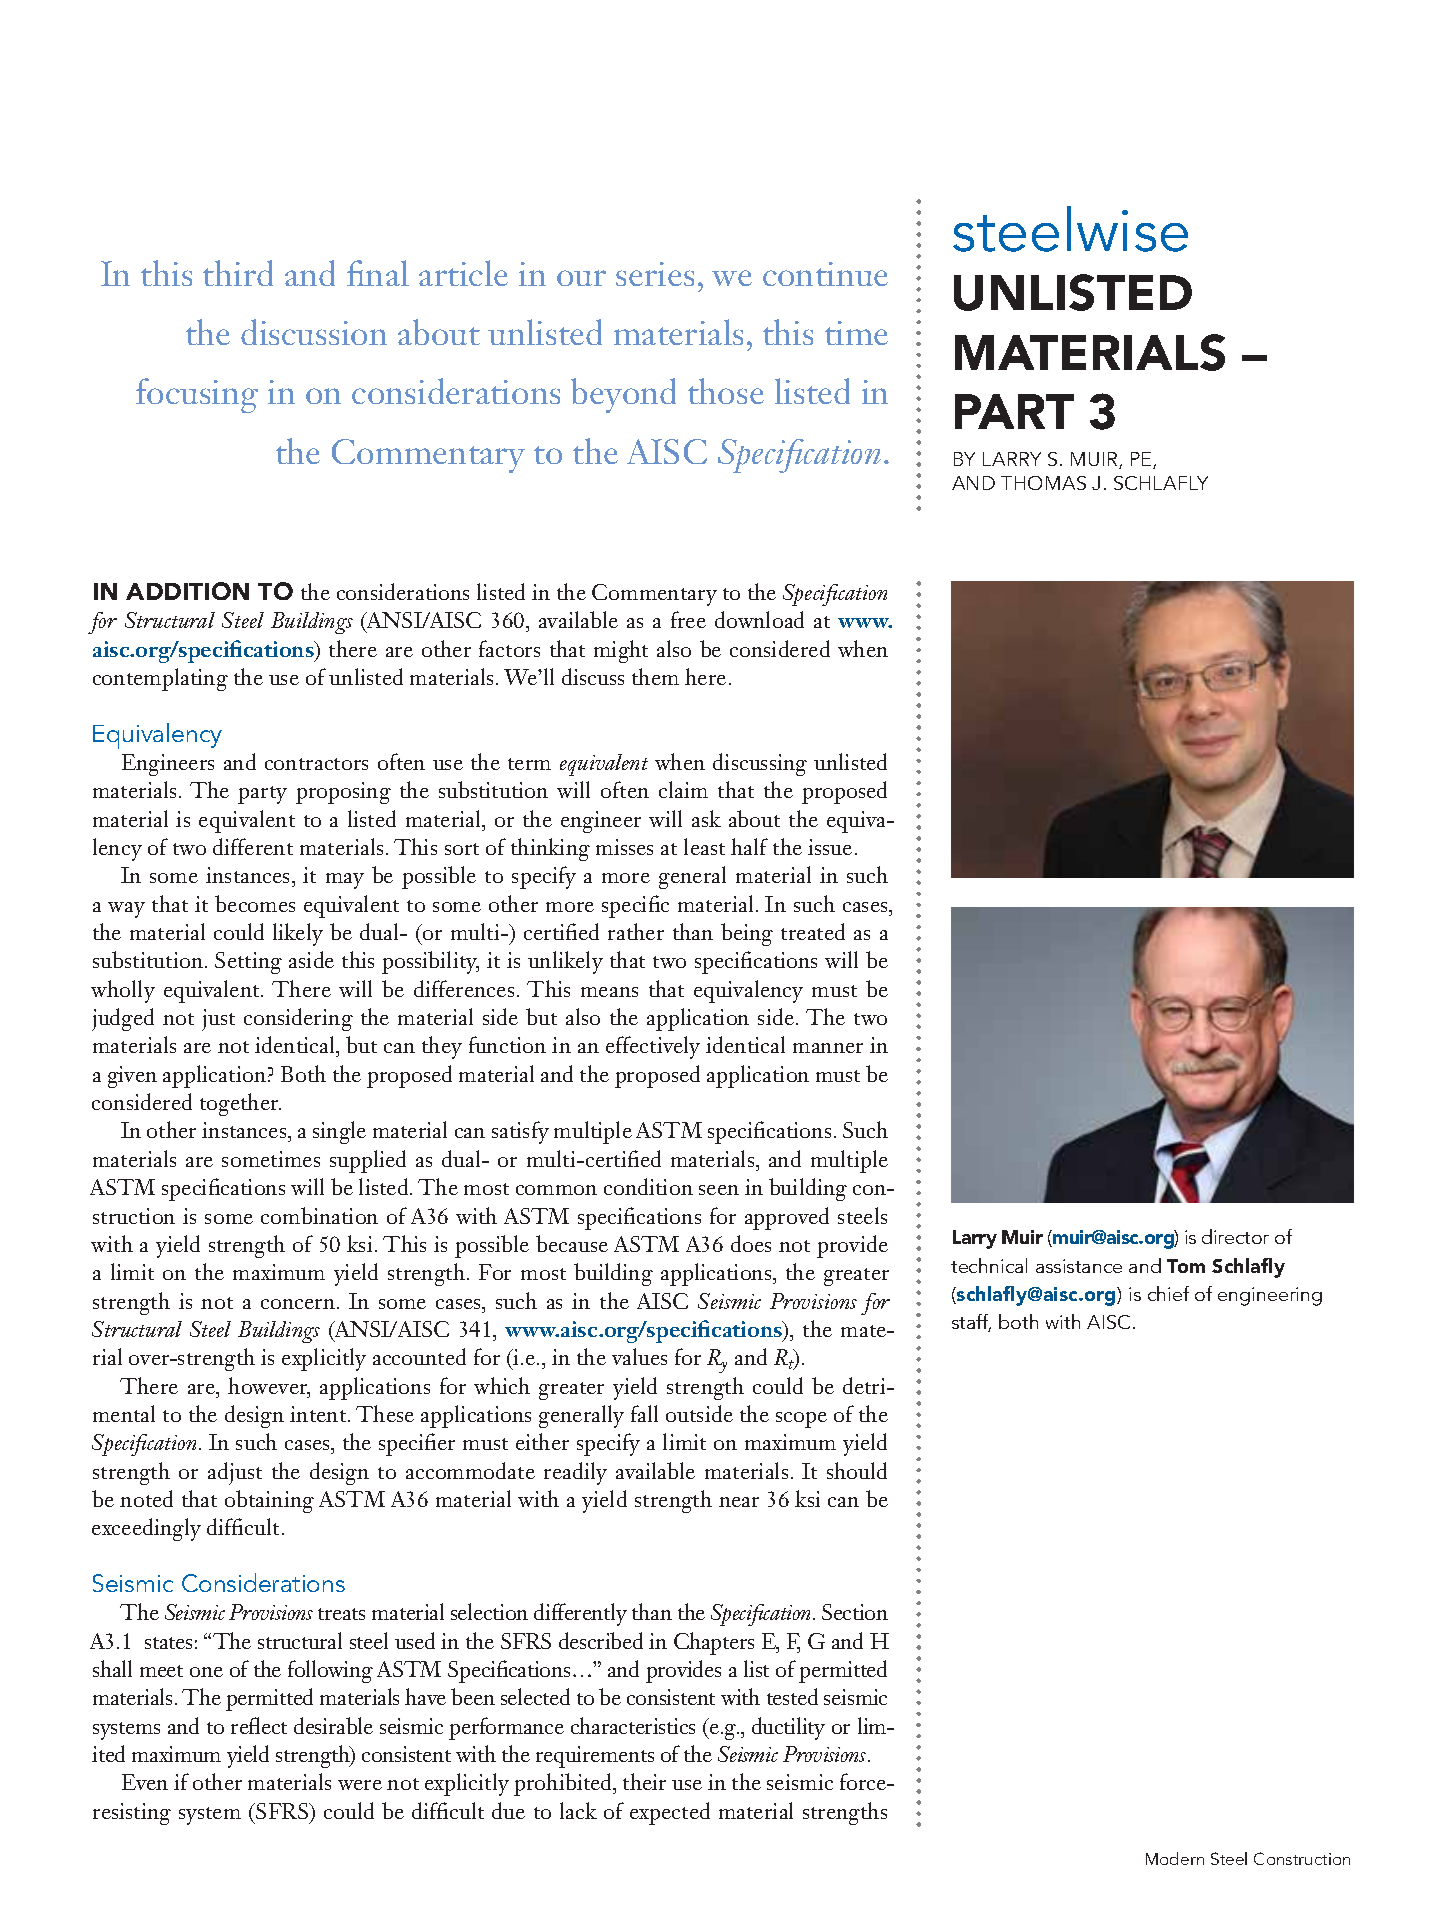 Image resolution: width=1442 pixels, height=1930 pixels. What do you see at coordinates (343, 793) in the screenshot?
I see `proposing` at bounding box center [343, 793].
